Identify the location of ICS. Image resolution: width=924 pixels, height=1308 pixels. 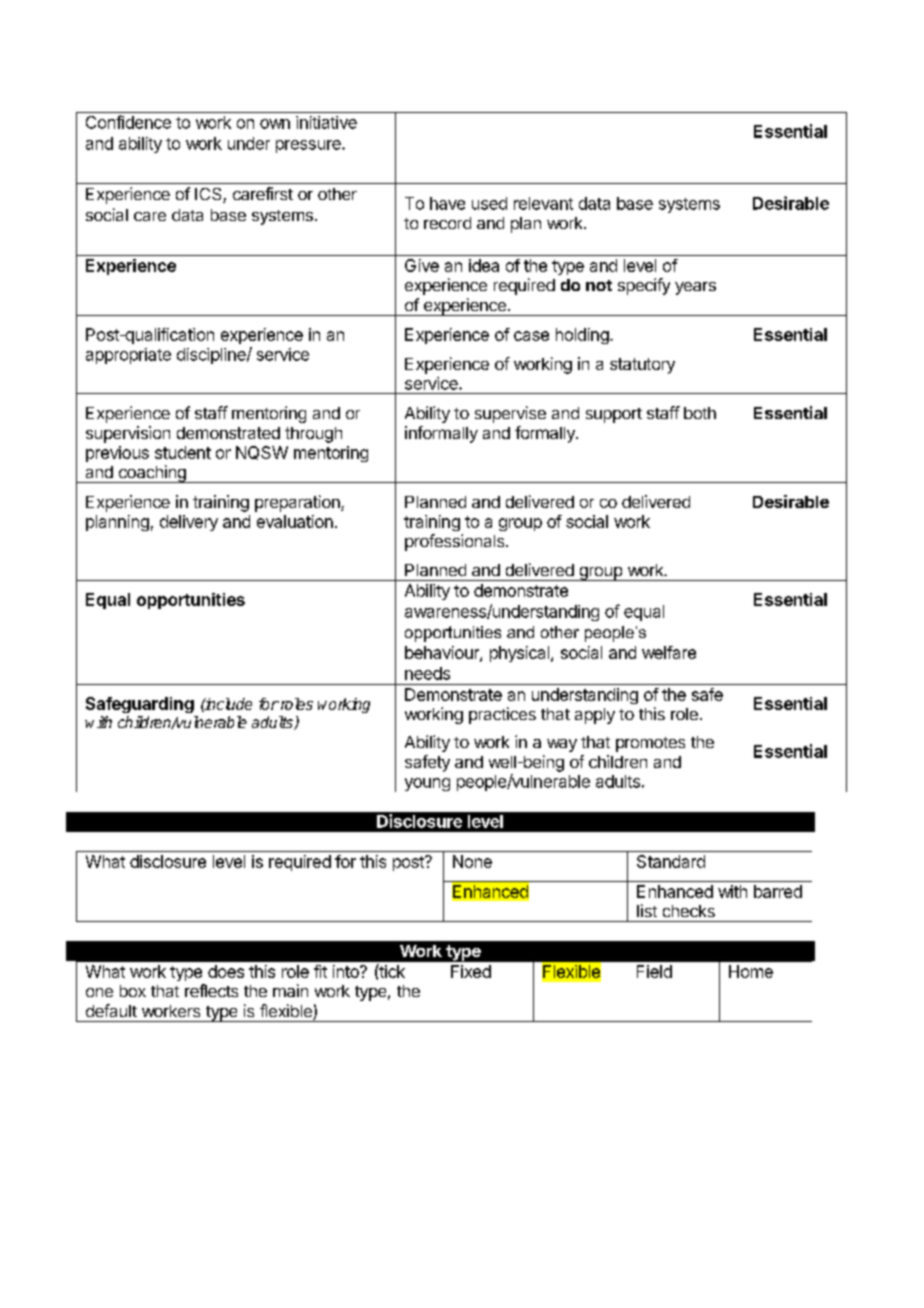
(209, 195).
